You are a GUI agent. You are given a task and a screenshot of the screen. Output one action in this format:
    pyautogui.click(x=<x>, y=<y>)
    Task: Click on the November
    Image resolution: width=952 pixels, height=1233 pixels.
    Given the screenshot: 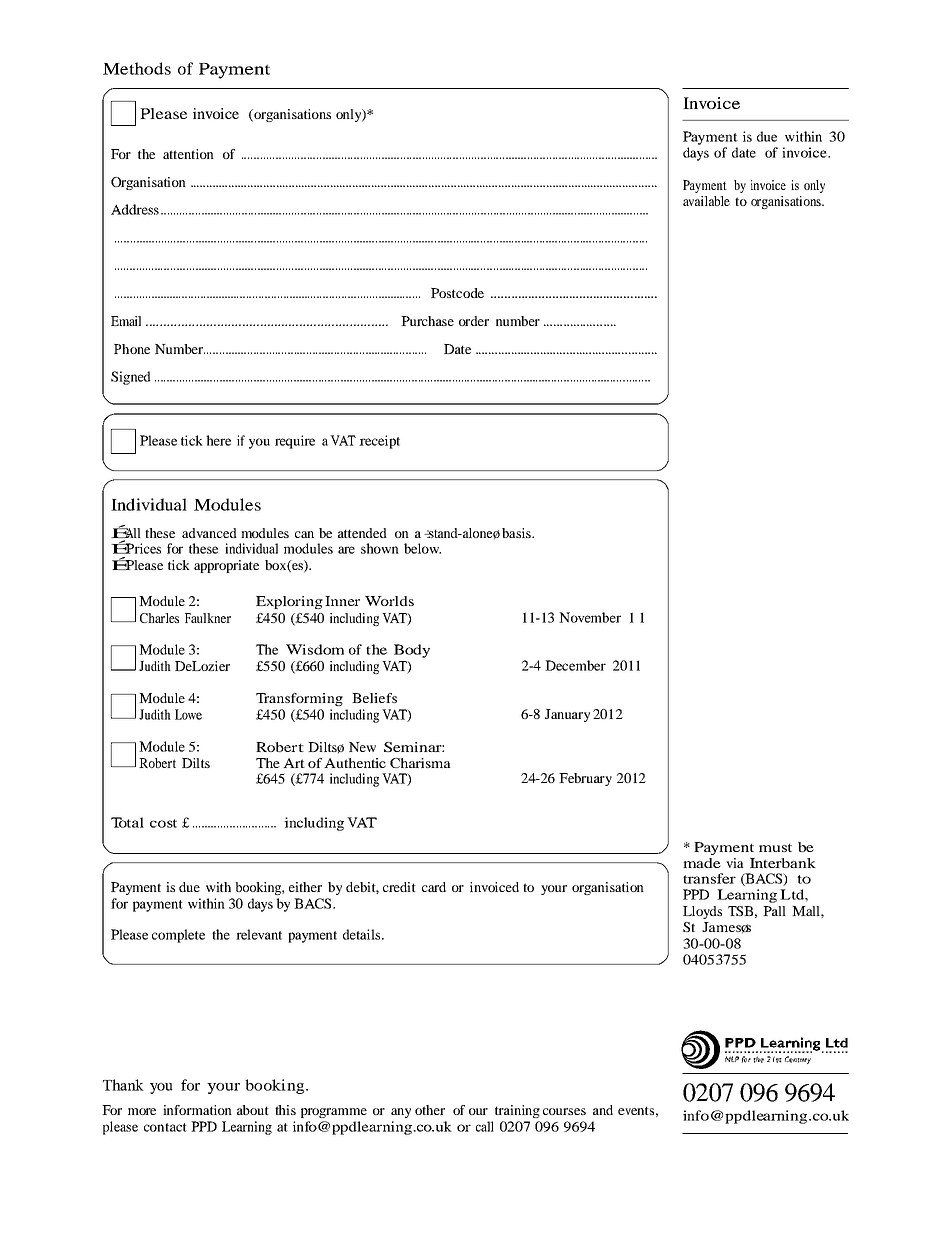 What is the action you would take?
    pyautogui.click(x=590, y=617)
